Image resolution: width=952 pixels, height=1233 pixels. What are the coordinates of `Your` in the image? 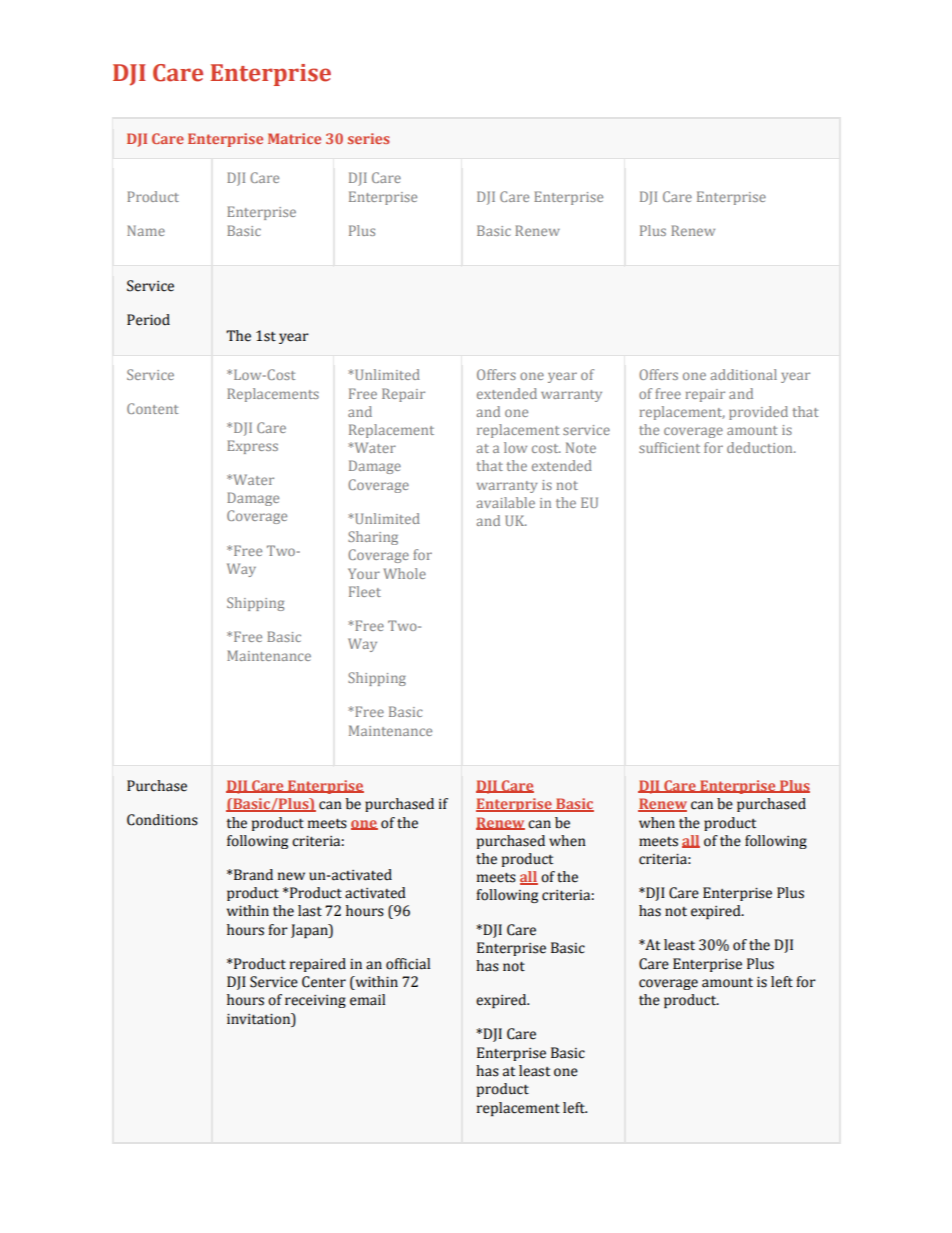 It's located at (364, 573).
